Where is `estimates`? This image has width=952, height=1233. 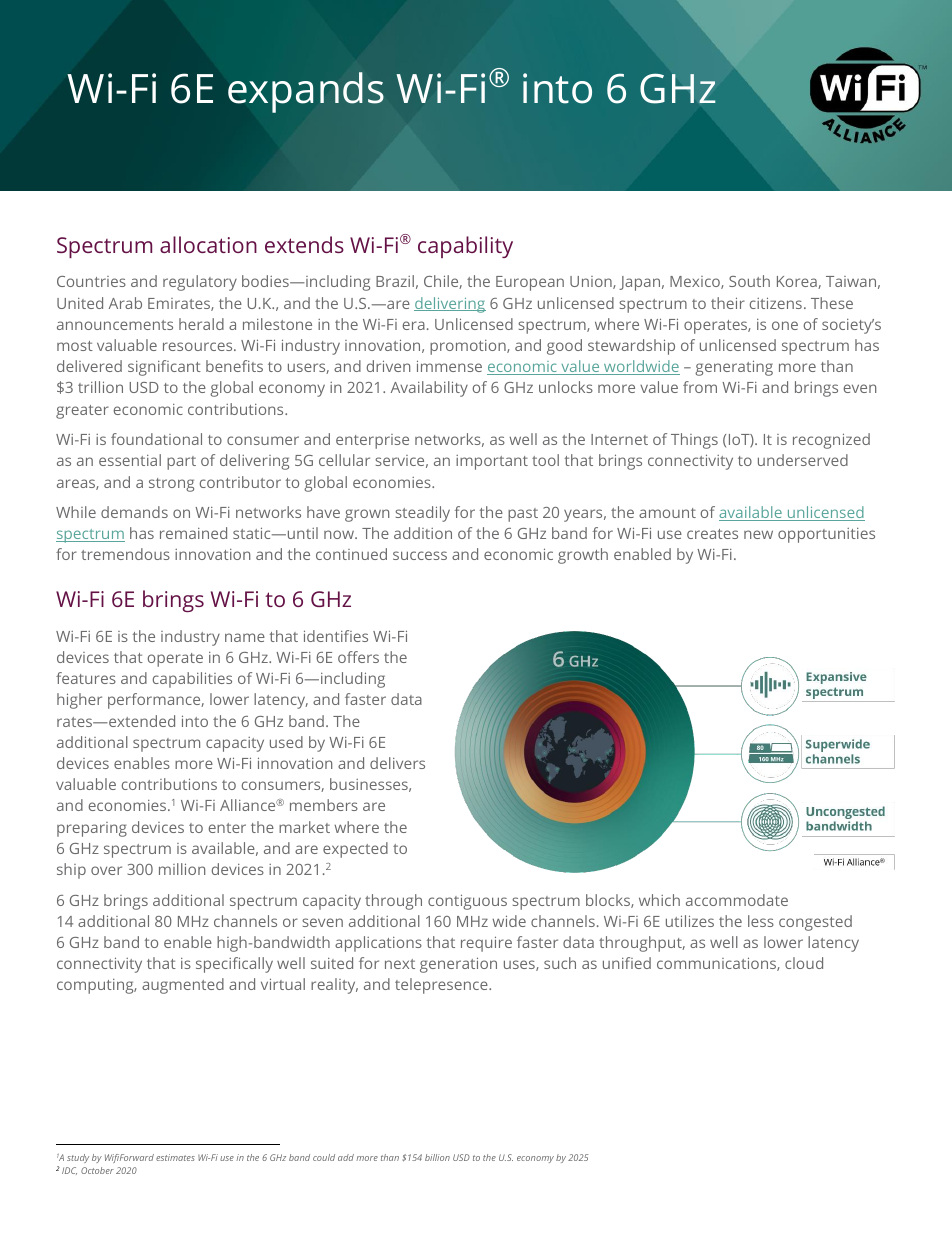 estimates is located at coordinates (175, 1157).
